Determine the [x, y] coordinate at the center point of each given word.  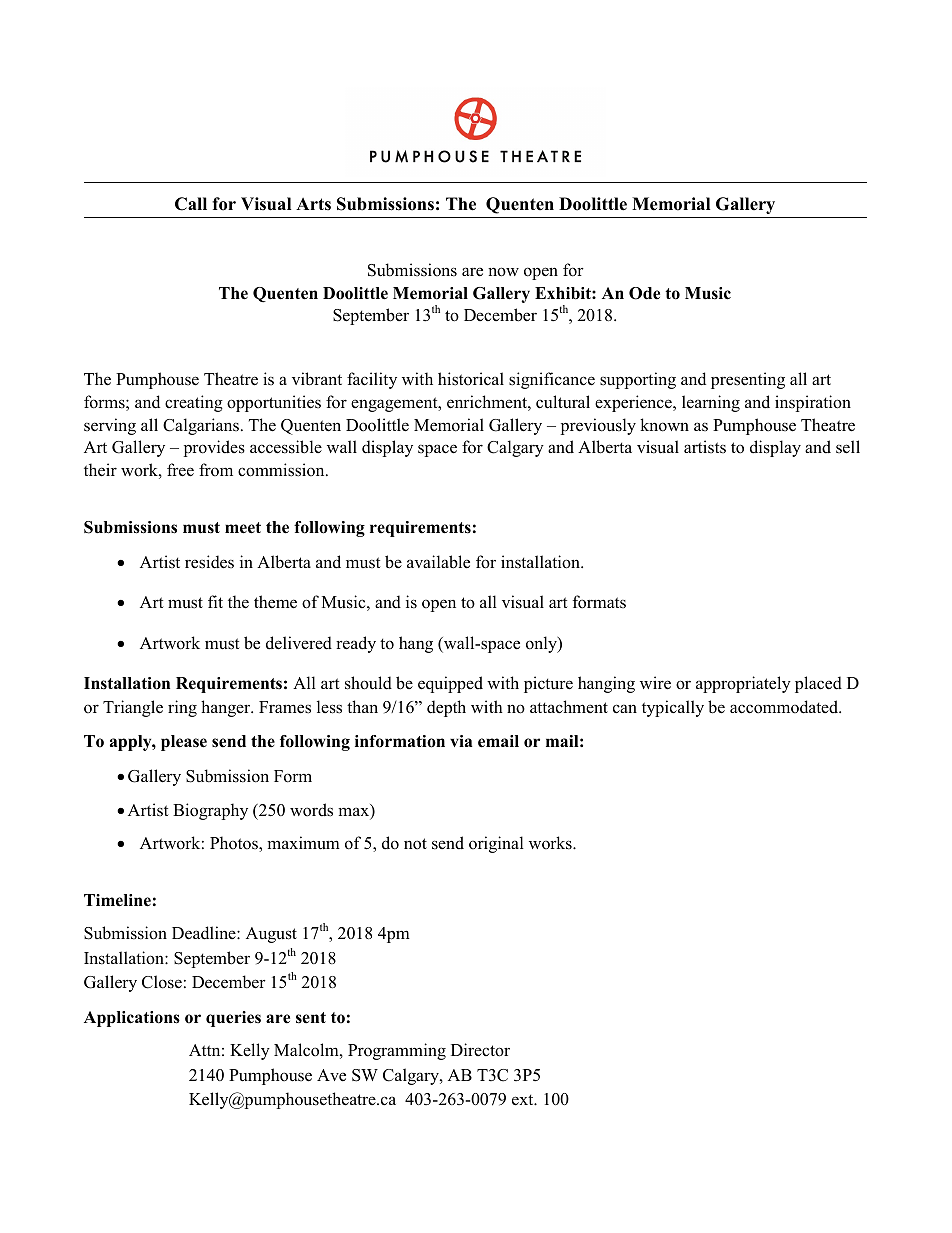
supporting [638, 380]
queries [233, 1019]
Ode [644, 293]
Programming [397, 1051]
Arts [313, 204]
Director [480, 1050]
